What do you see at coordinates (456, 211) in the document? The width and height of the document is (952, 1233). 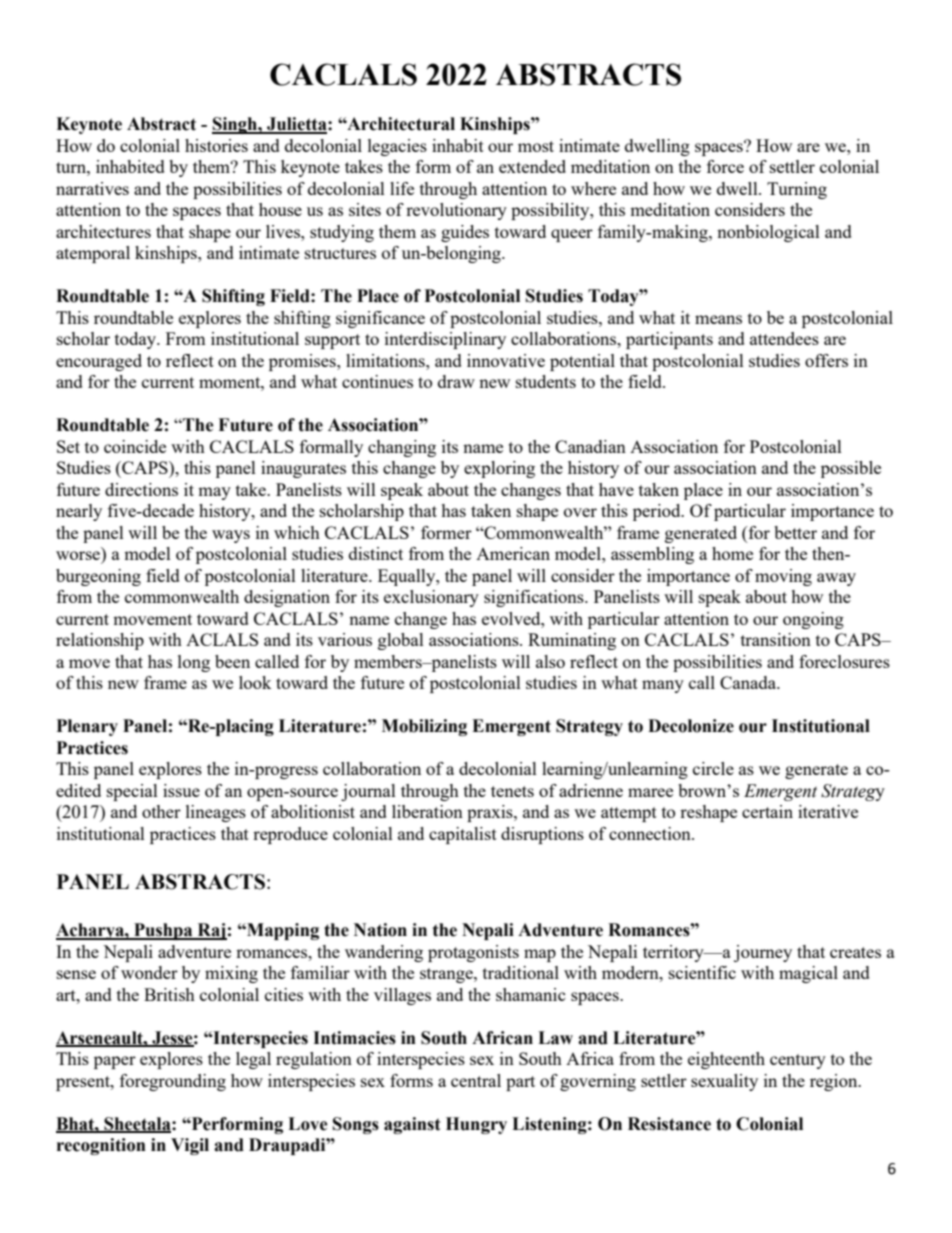 I see `revolutionary` at bounding box center [456, 211].
